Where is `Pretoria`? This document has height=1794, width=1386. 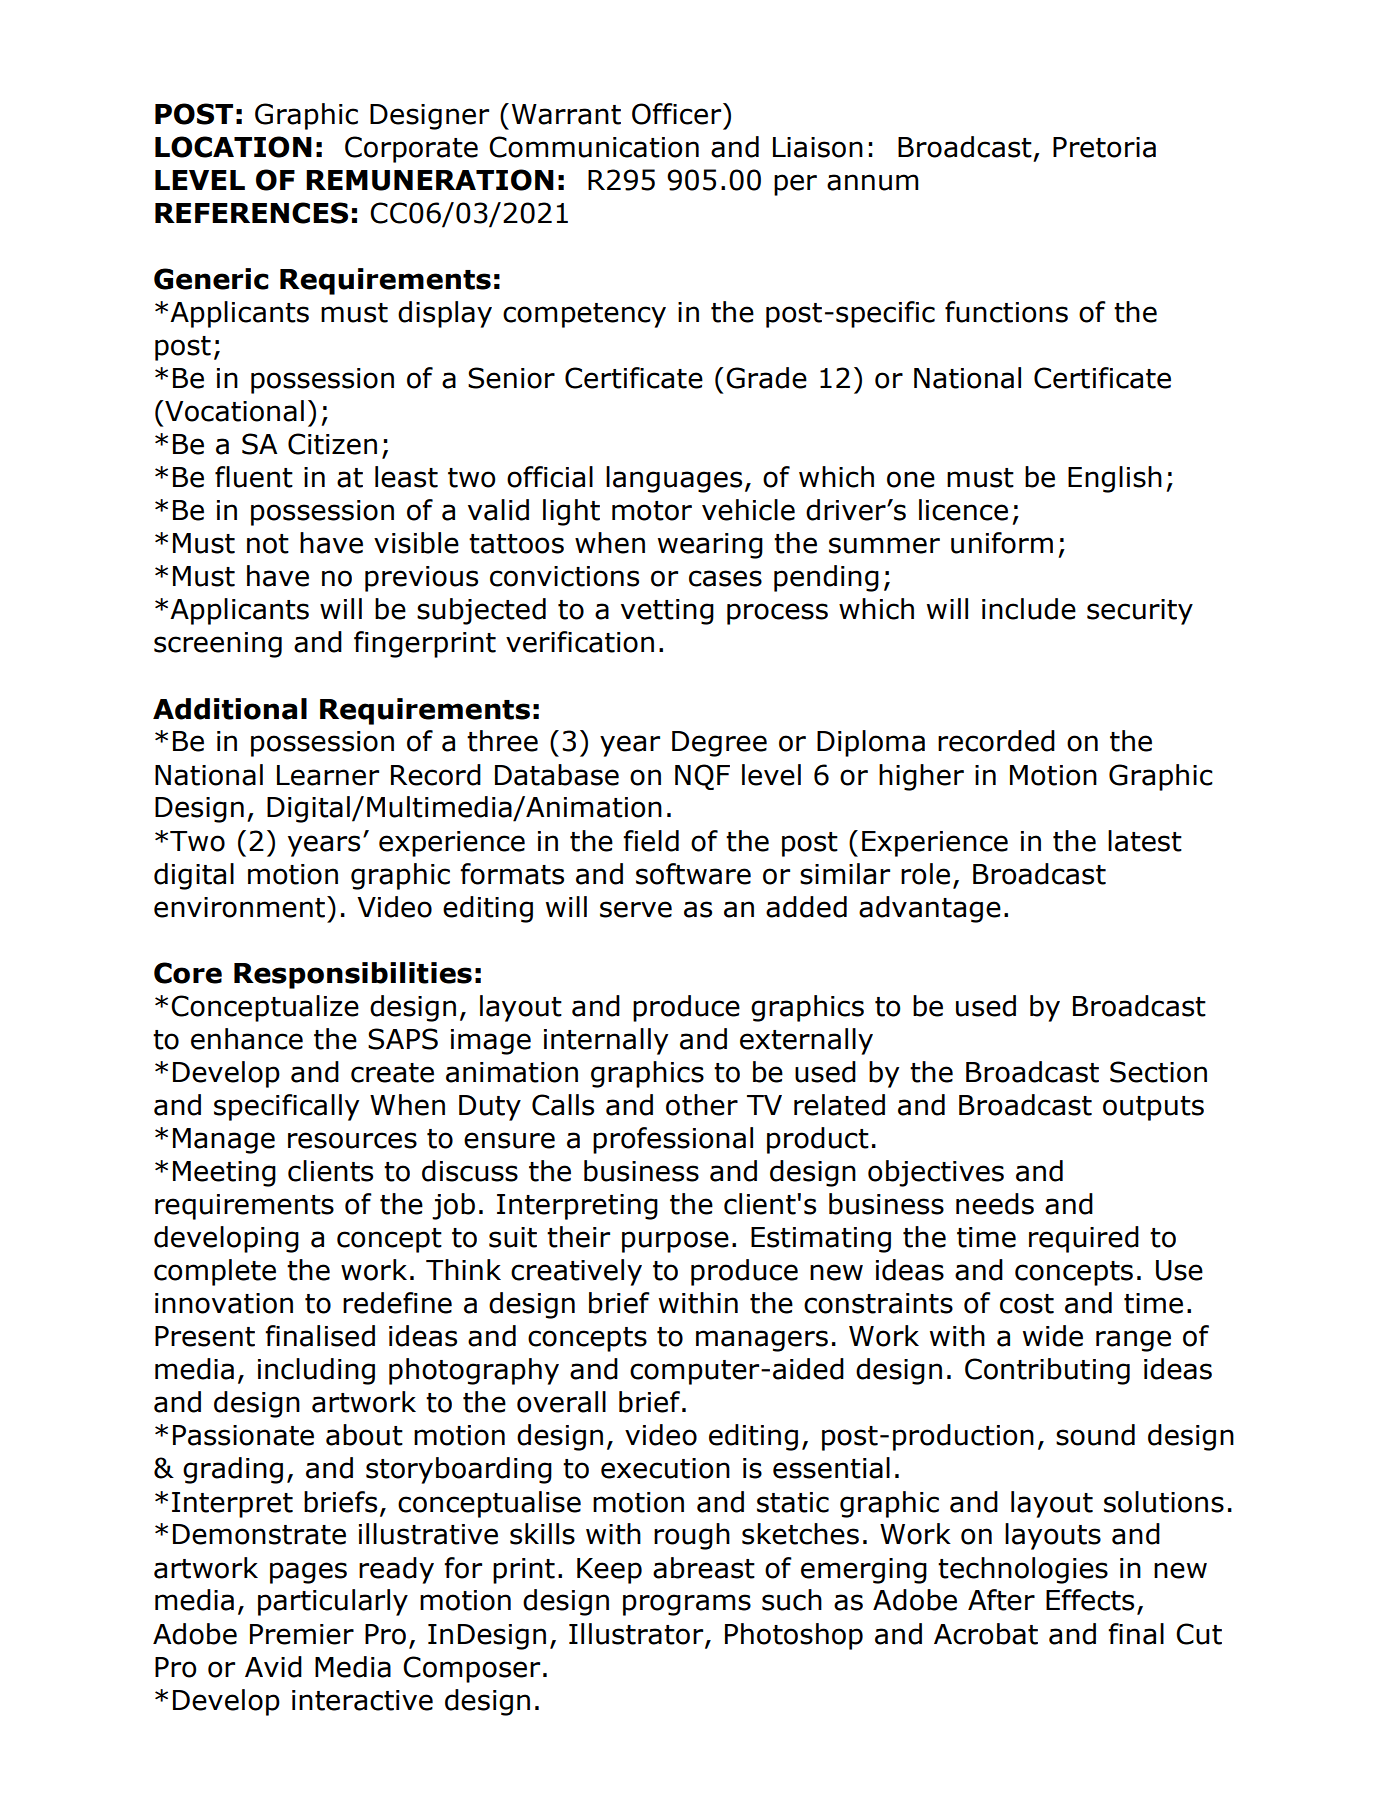 Pretoria is located at coordinates (1104, 147).
